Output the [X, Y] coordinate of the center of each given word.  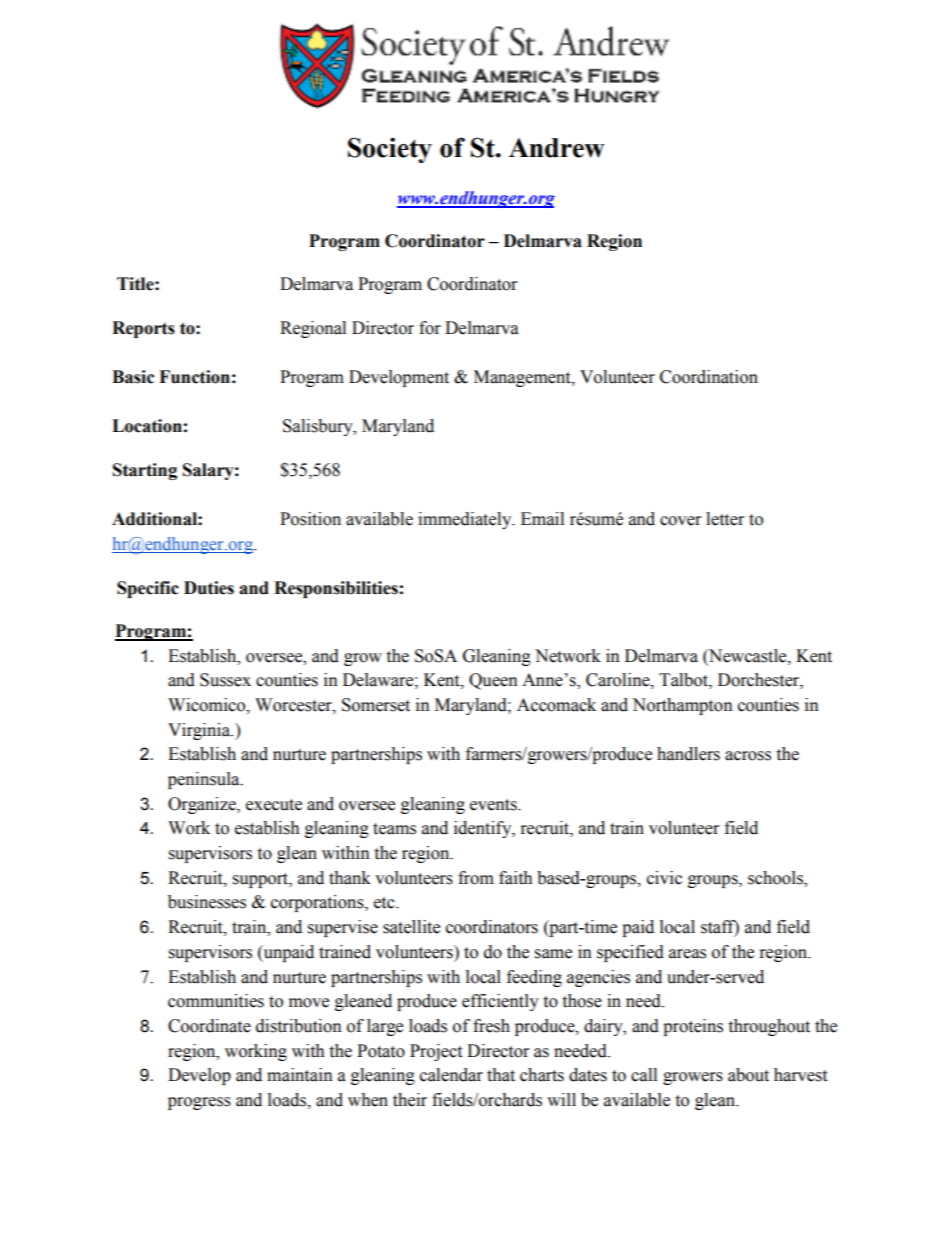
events [494, 805]
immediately [466, 520]
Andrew [556, 148]
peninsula [205, 780]
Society [390, 150]
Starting [145, 471]
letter [725, 519]
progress [199, 1103]
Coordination [709, 377]
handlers [688, 754]
